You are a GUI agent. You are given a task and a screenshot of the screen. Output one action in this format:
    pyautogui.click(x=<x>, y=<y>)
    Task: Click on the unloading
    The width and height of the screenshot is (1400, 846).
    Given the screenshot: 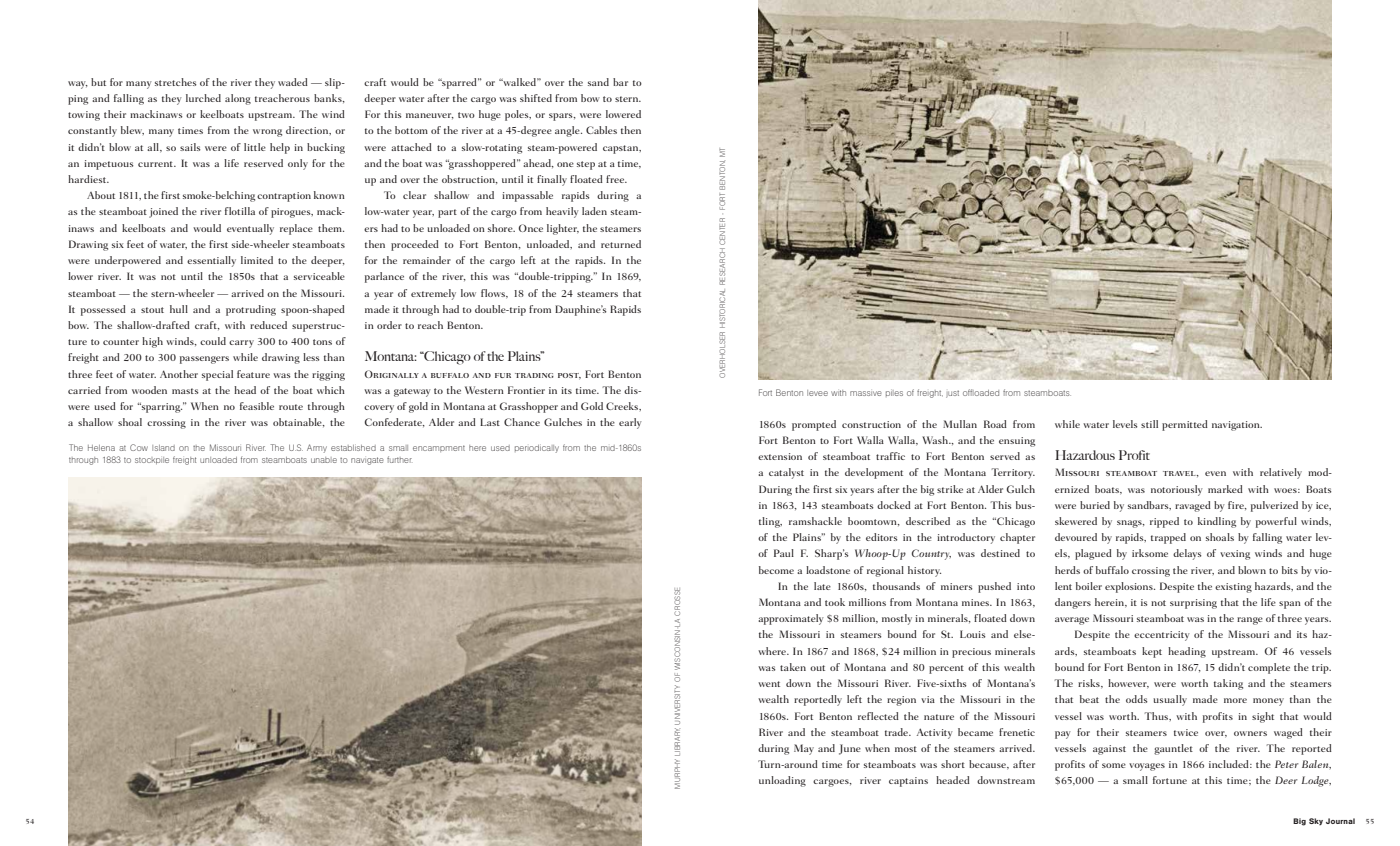 What is the action you would take?
    pyautogui.click(x=782, y=781)
